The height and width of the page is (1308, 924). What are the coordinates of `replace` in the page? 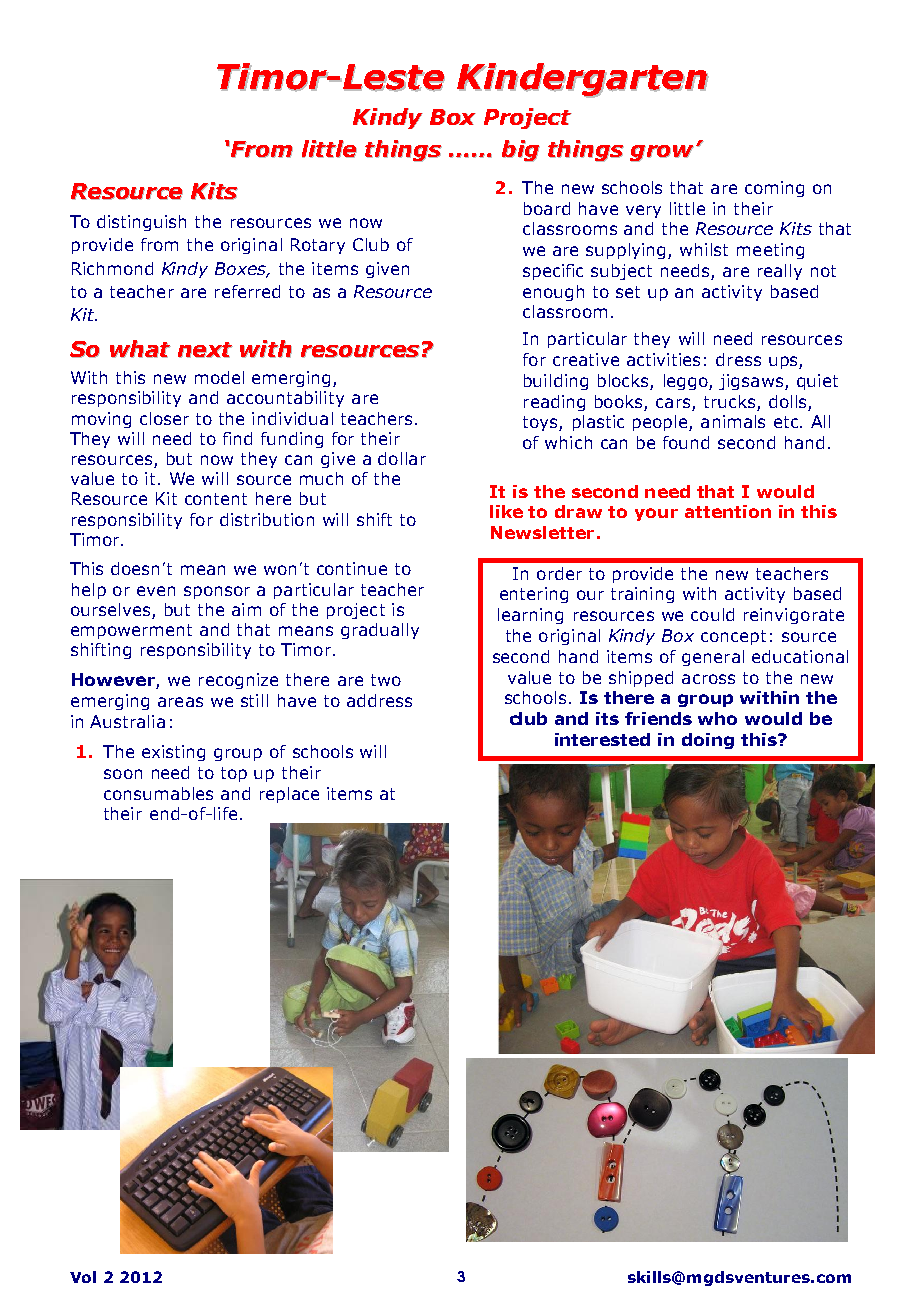 It's located at (289, 795).
